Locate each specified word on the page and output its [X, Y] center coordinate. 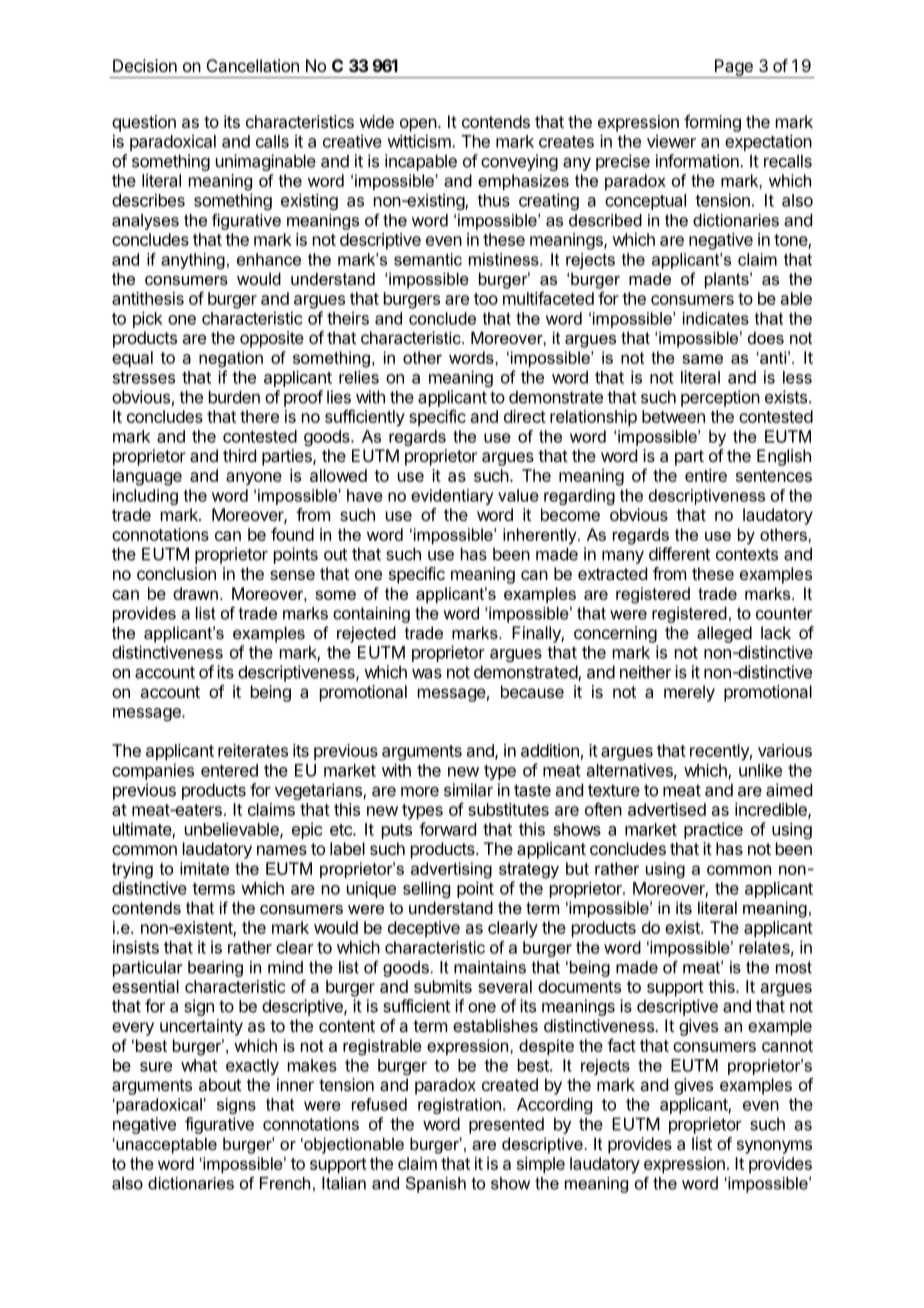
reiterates [253, 750]
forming [712, 123]
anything [193, 261]
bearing [215, 969]
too [486, 299]
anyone [254, 479]
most [794, 967]
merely [689, 693]
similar [468, 790]
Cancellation [253, 65]
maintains [490, 967]
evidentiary [452, 497]
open [418, 125]
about [220, 1084]
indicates [716, 318]
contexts [747, 554]
